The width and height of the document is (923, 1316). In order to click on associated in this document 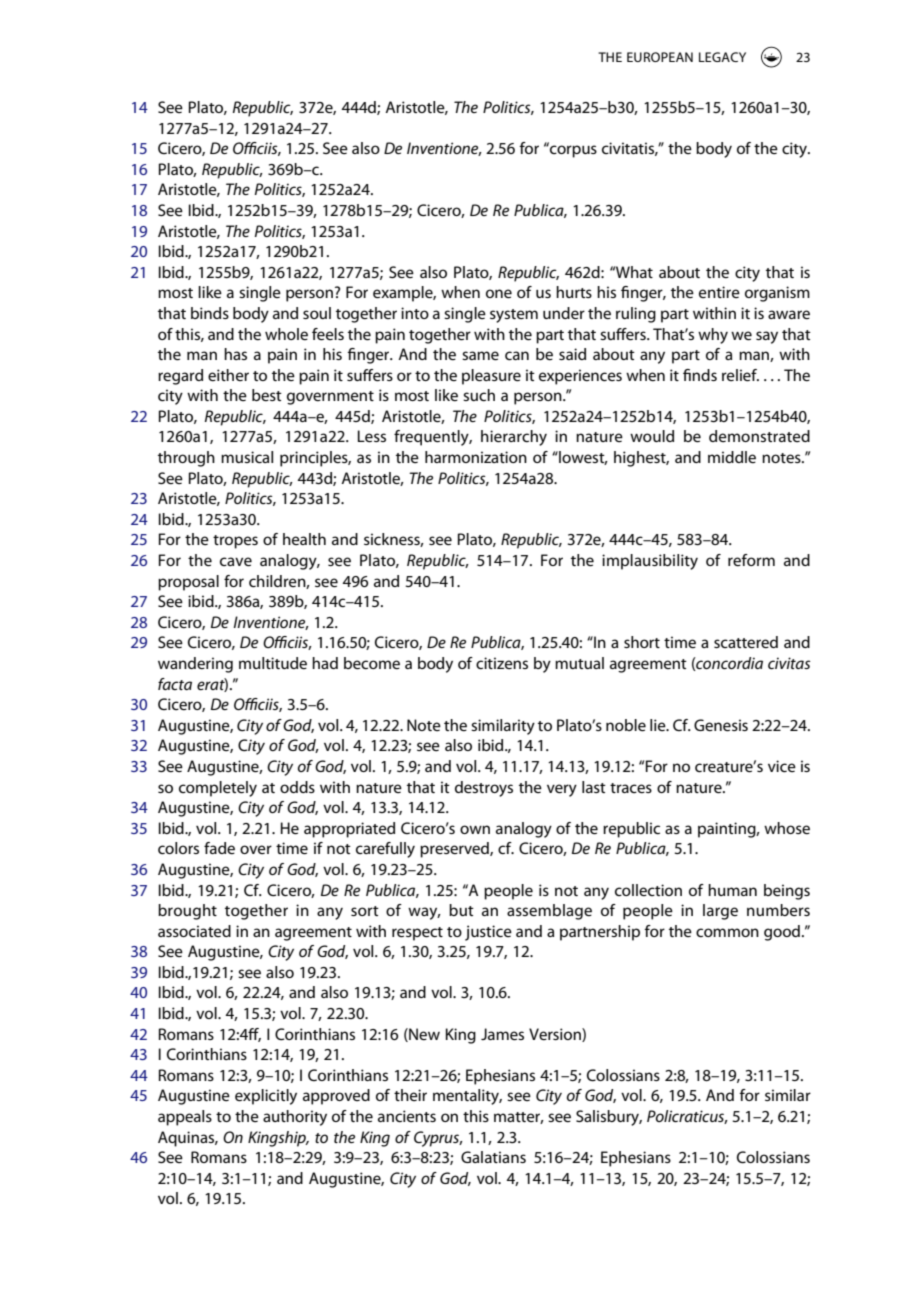, I will do `click(194, 931)`.
